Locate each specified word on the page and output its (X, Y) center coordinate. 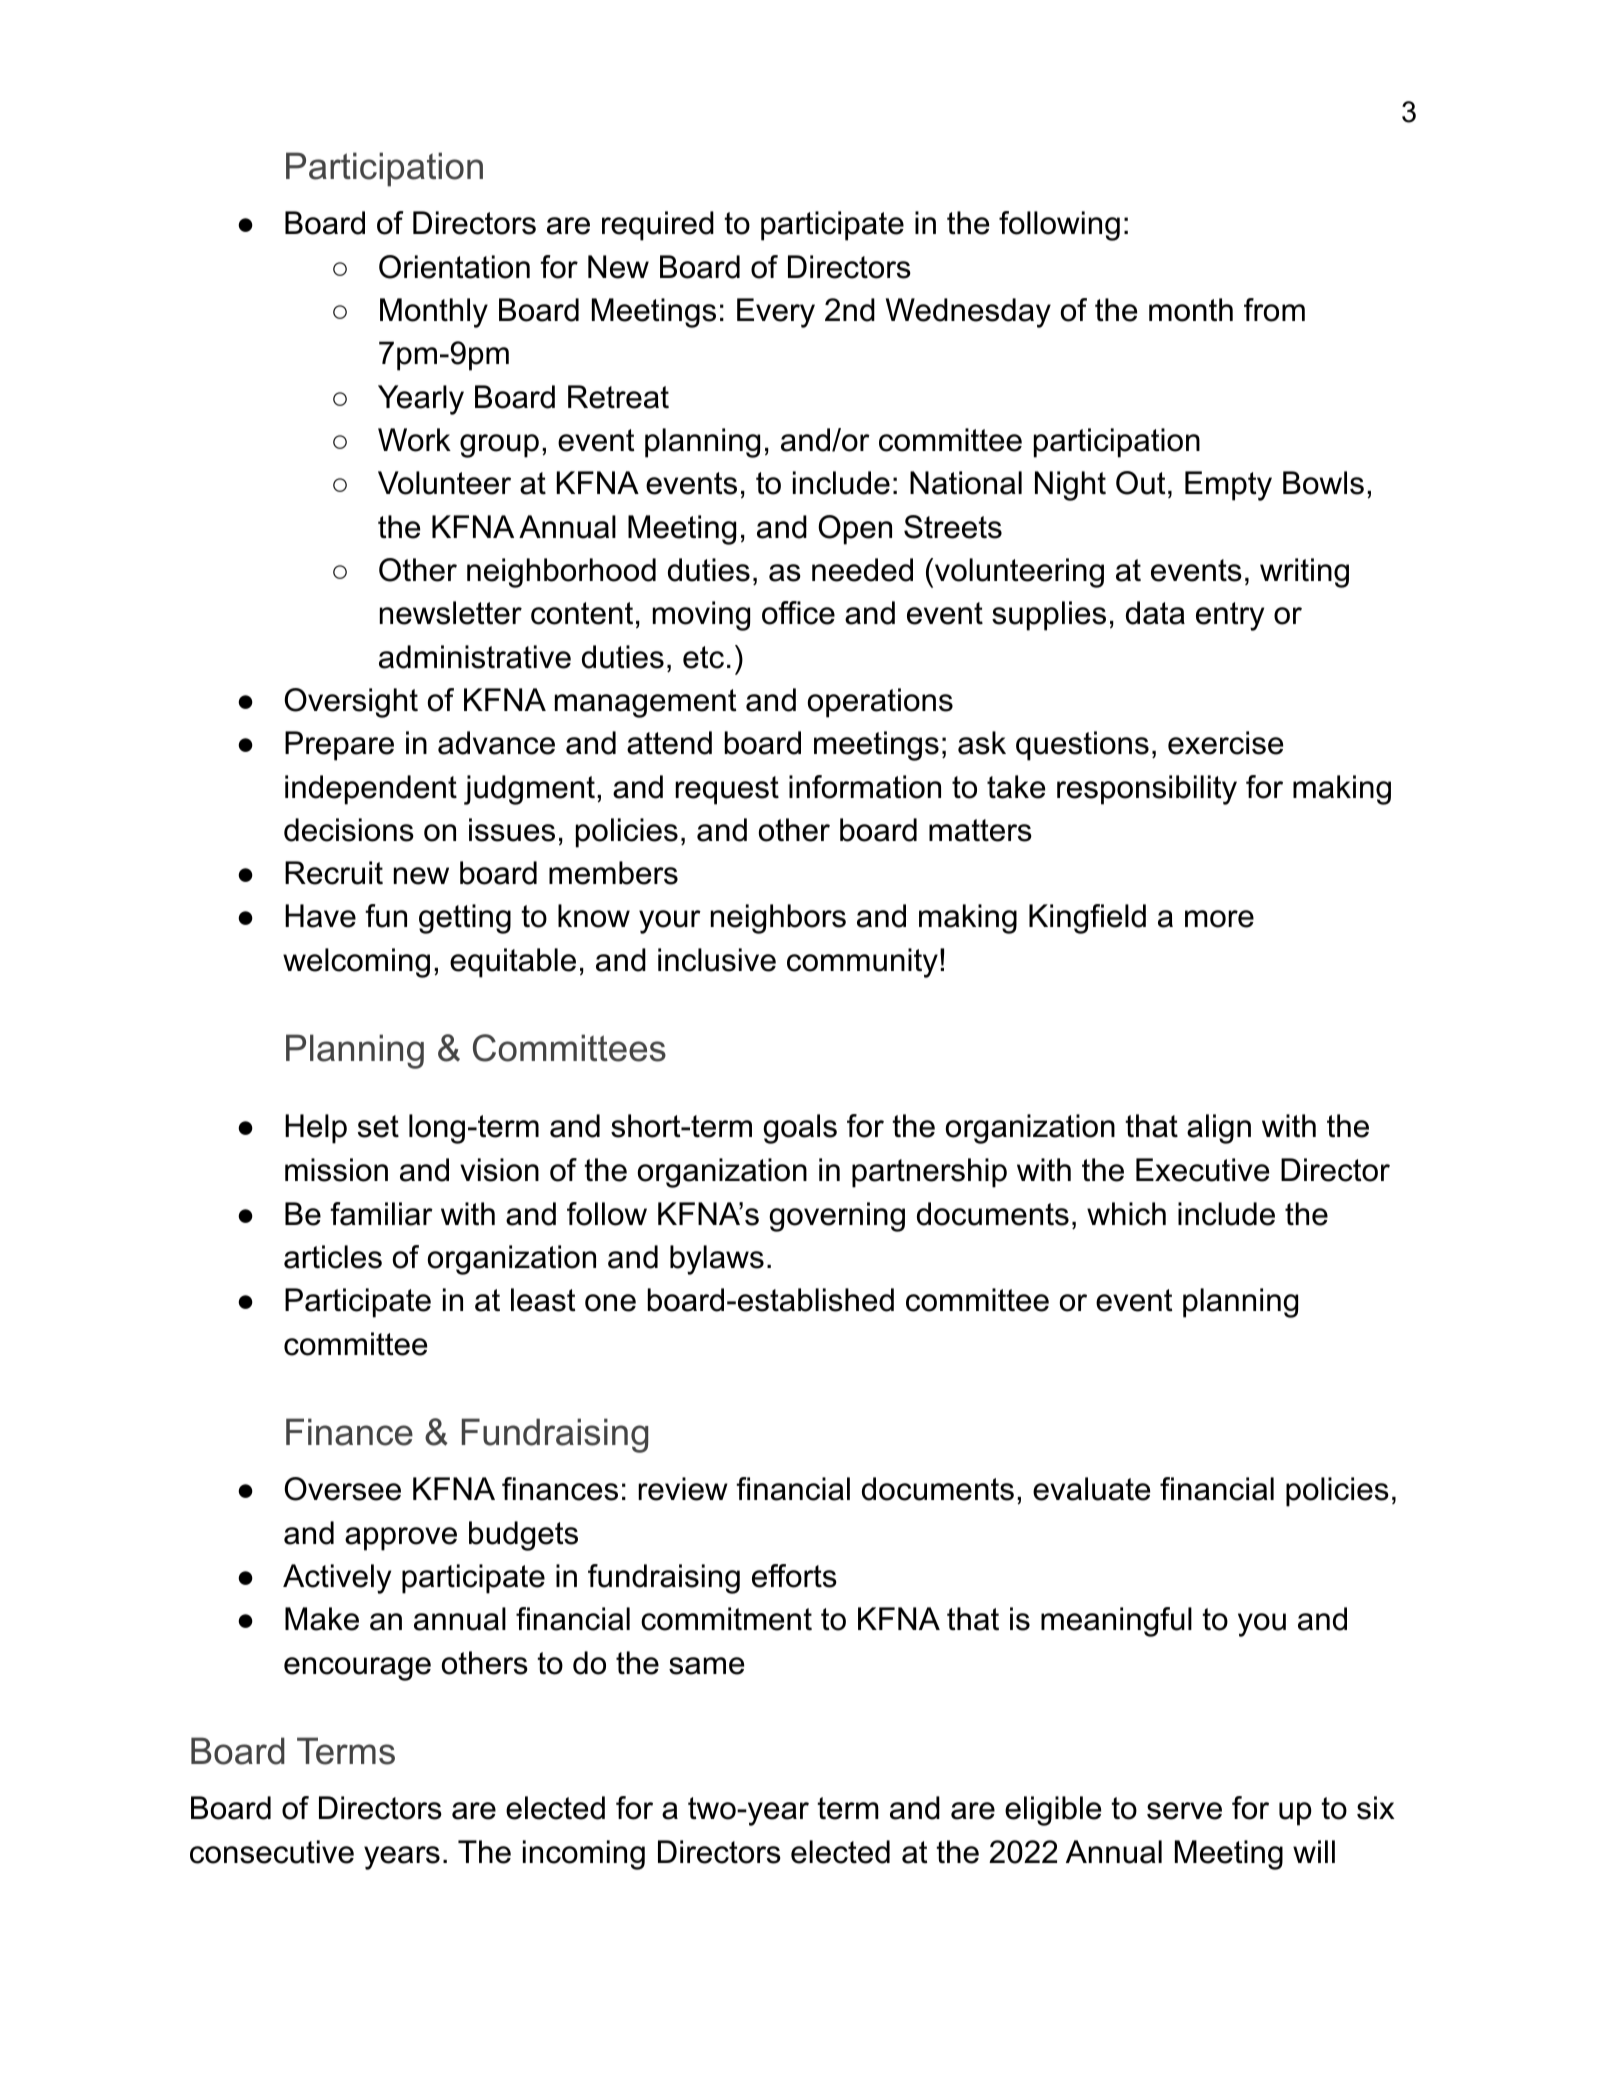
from (1274, 310)
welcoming (356, 963)
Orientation (454, 267)
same (706, 1666)
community (862, 963)
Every (776, 313)
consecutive (272, 1852)
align (1219, 1129)
